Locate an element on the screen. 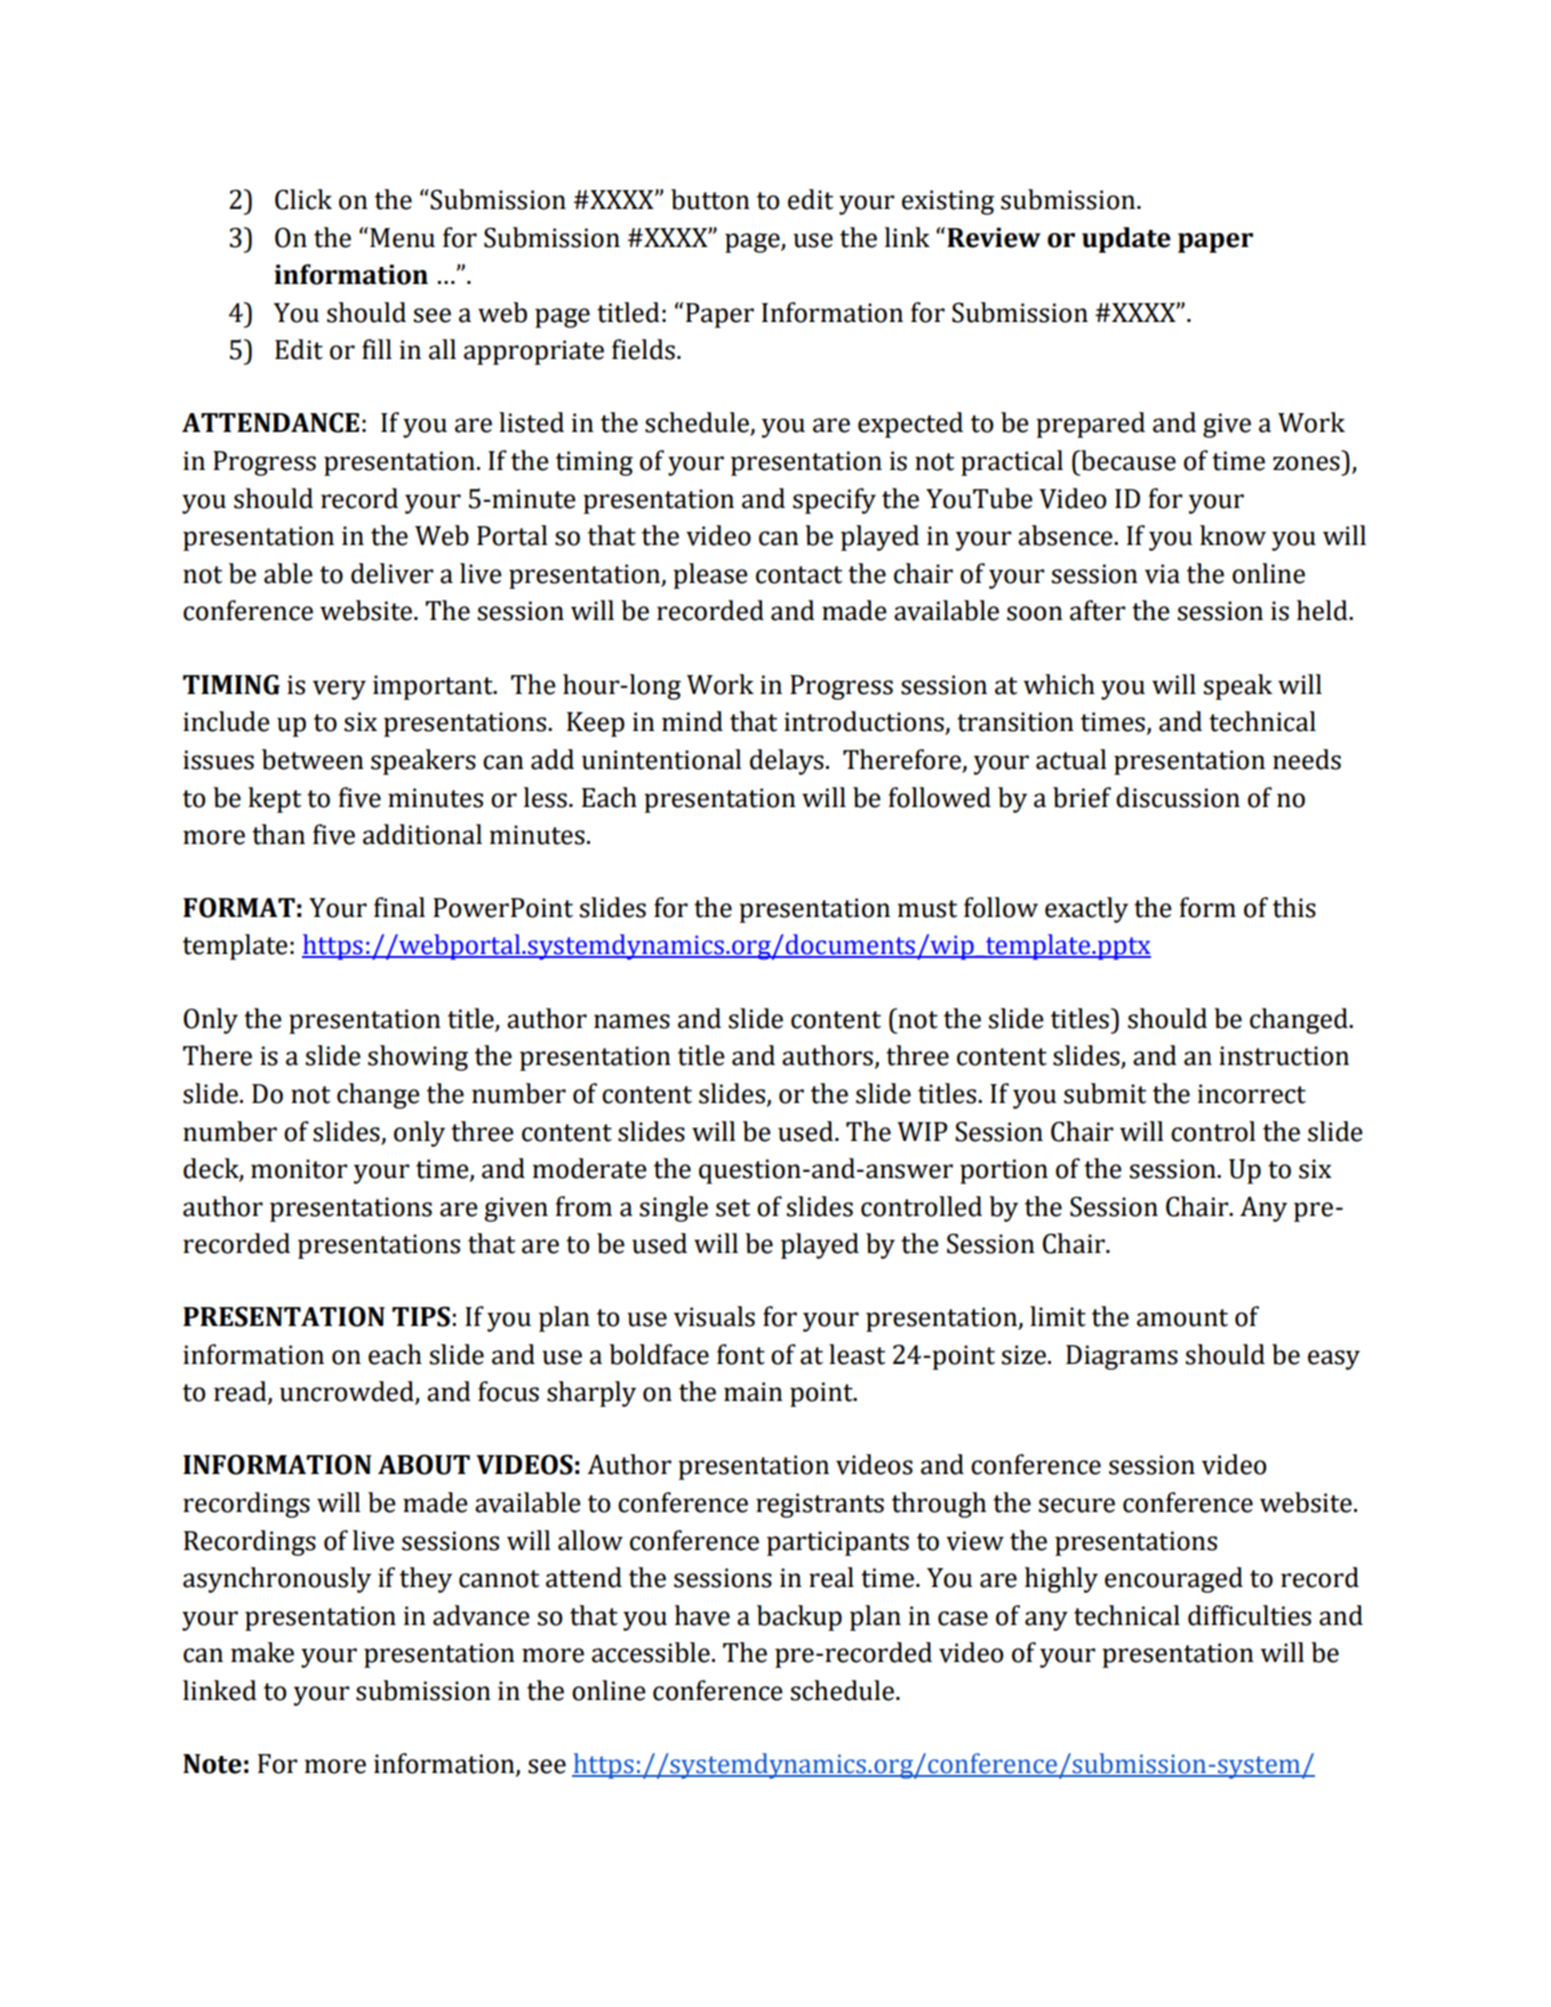 This screenshot has width=1551, height=2007. font is located at coordinates (741, 1354).
